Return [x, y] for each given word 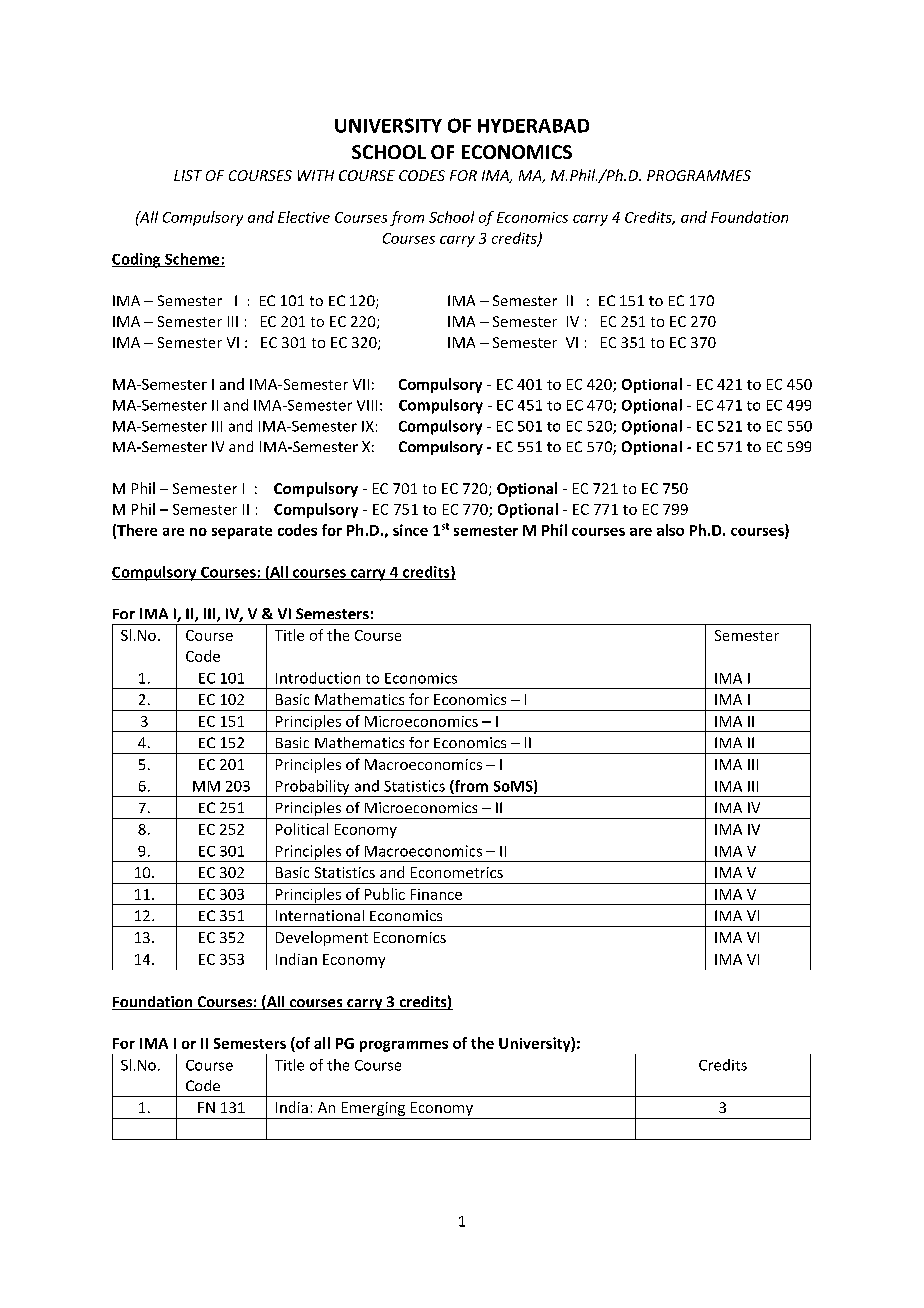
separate [242, 532]
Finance [436, 894]
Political [302, 829]
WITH [316, 175]
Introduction [318, 678]
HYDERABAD [533, 126]
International [320, 915]
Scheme [192, 260]
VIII [367, 405]
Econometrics [457, 872]
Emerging [373, 1109]
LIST [188, 175]
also [670, 530]
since [410, 530]
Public [385, 894]
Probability [313, 788]
